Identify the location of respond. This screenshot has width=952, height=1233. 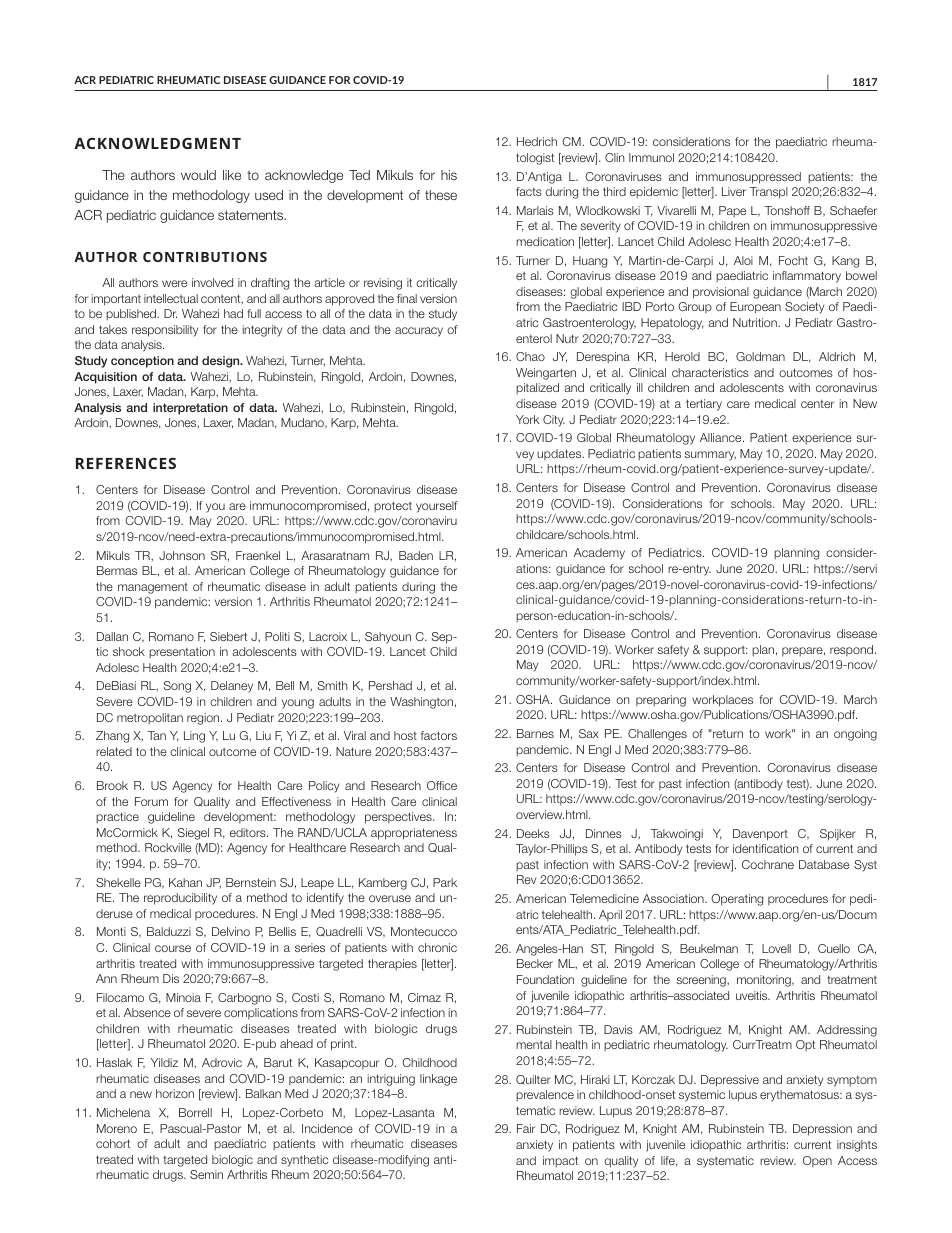
(853, 650).
